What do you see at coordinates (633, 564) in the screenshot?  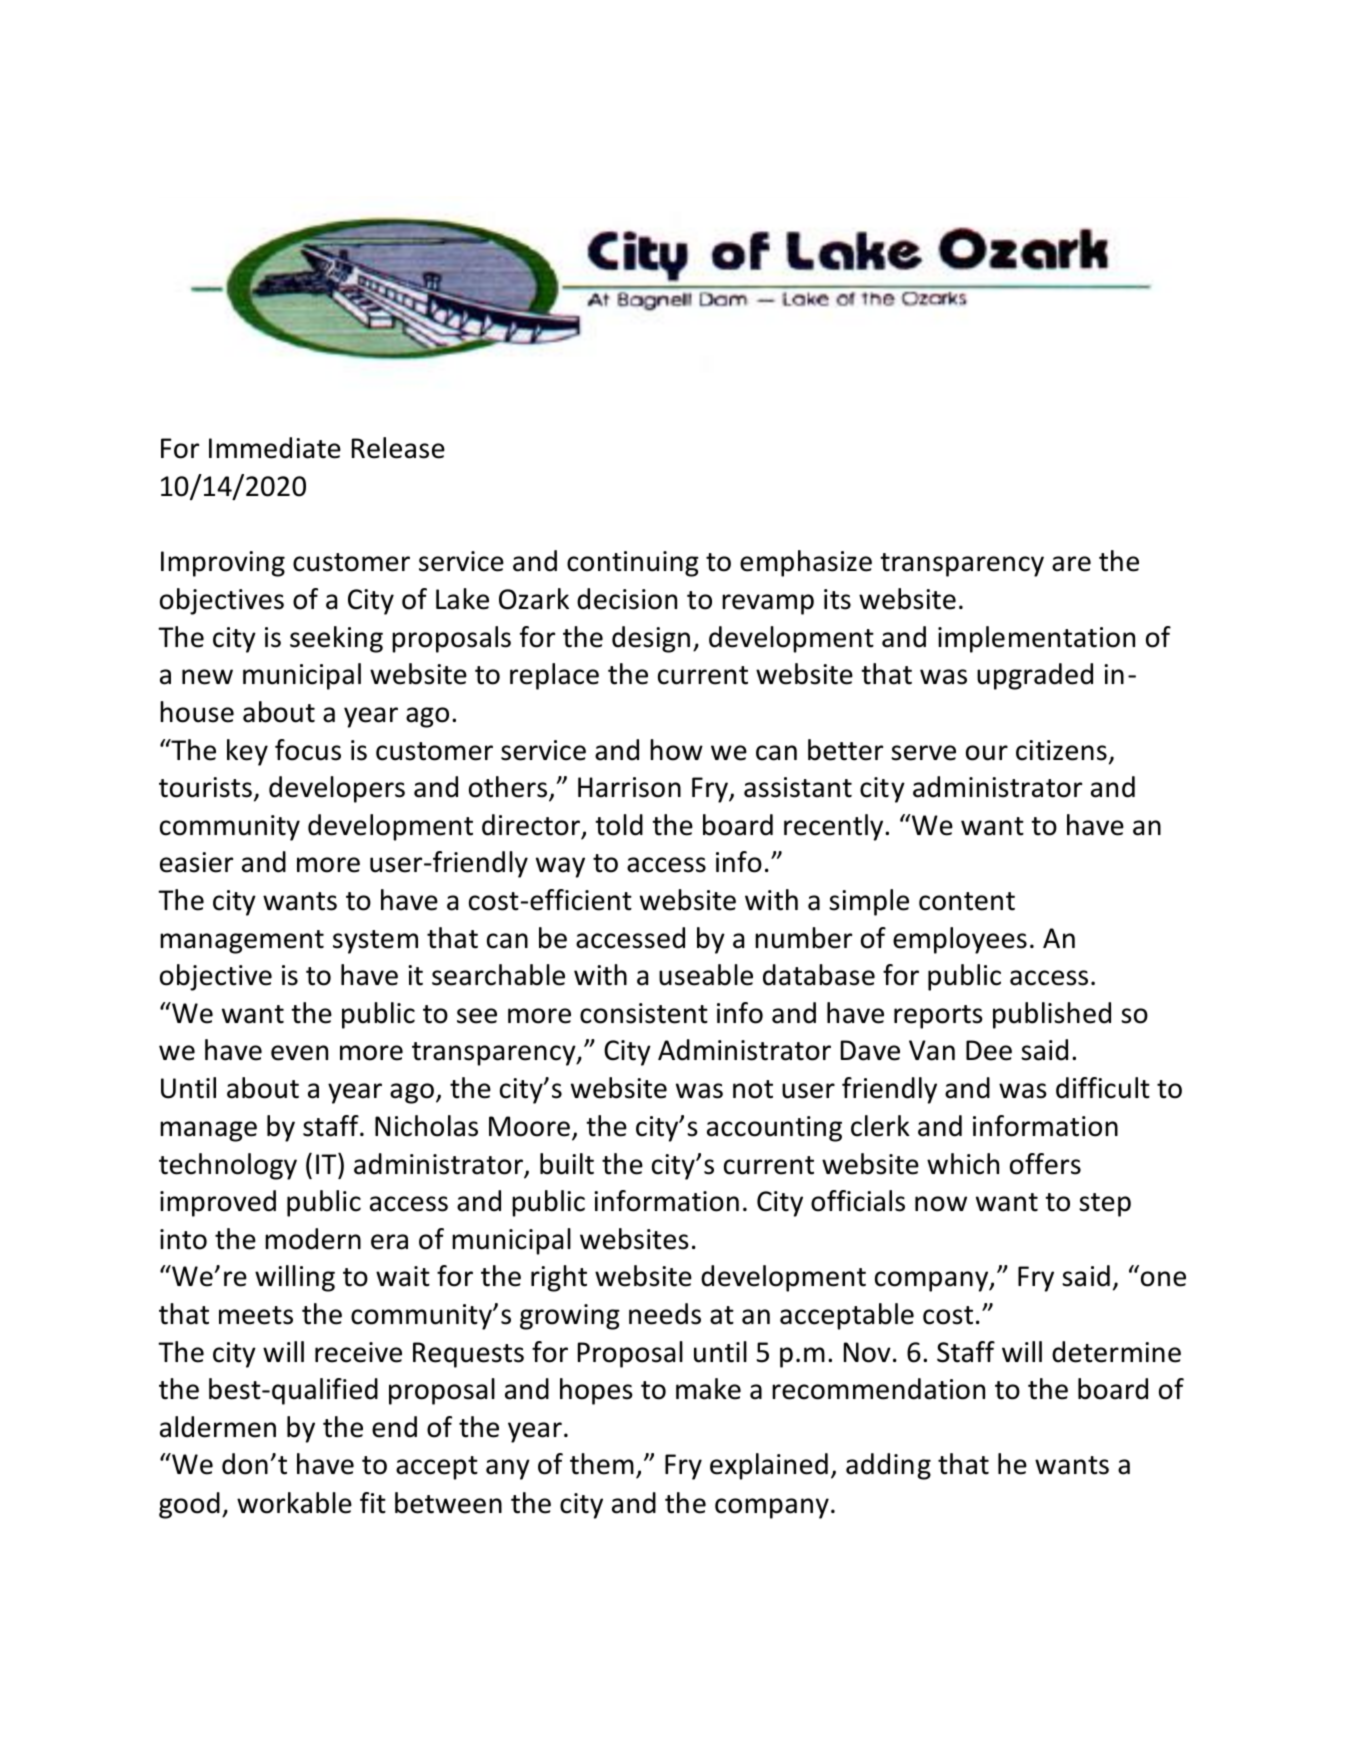 I see `continuing` at bounding box center [633, 564].
